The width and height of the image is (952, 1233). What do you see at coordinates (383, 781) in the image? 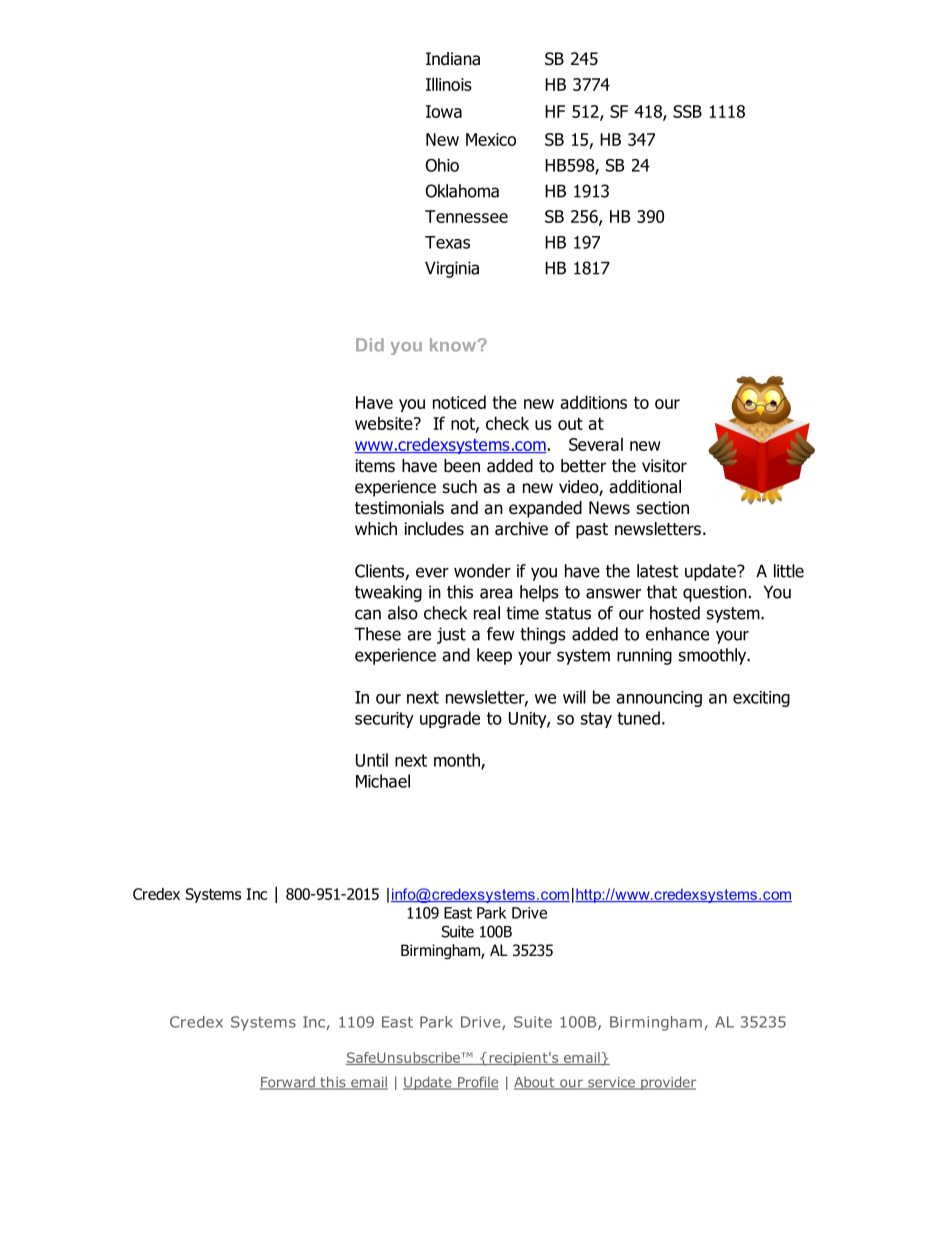
I see `Michael` at bounding box center [383, 781].
